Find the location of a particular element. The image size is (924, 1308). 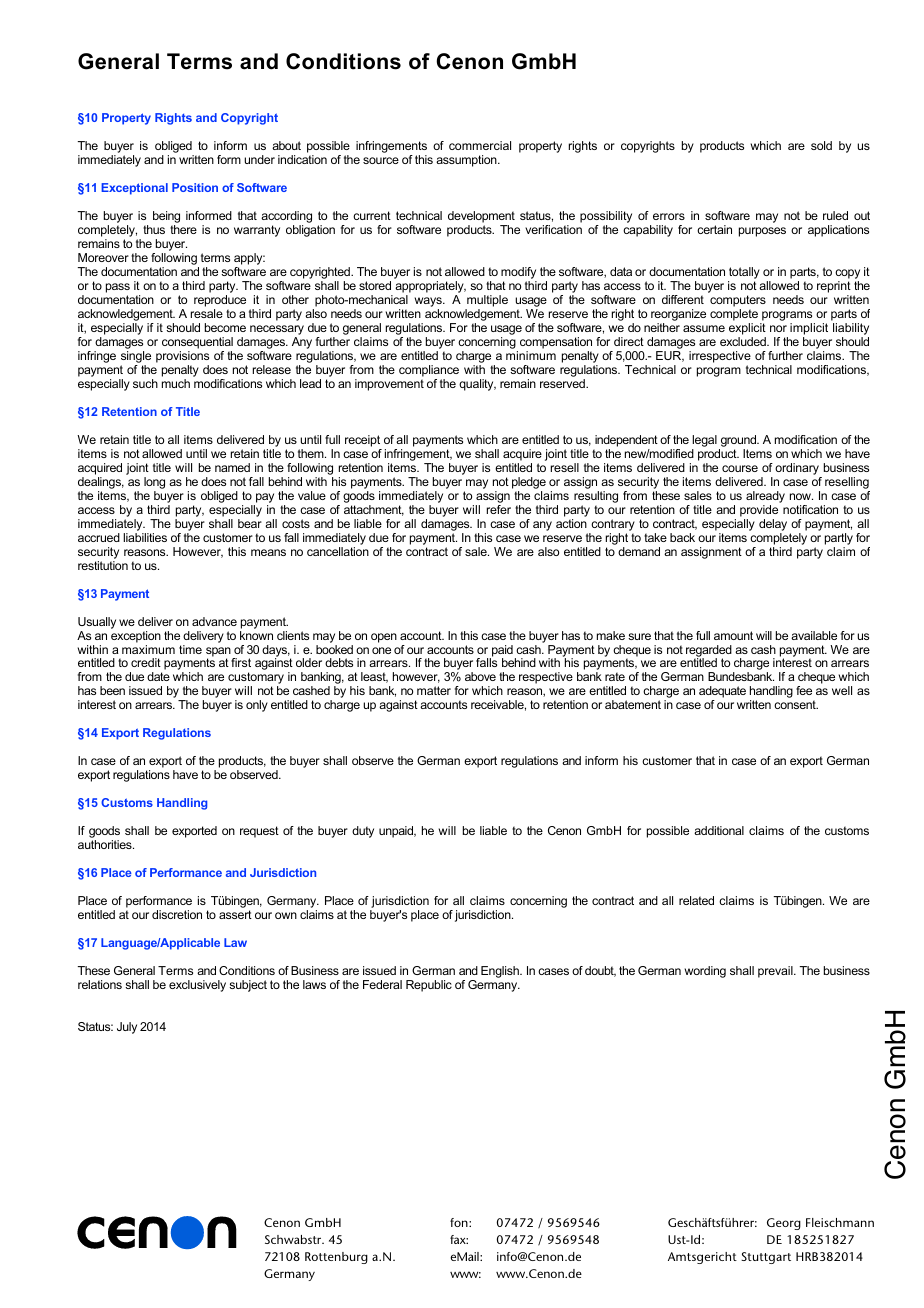

prevail is located at coordinates (776, 972).
